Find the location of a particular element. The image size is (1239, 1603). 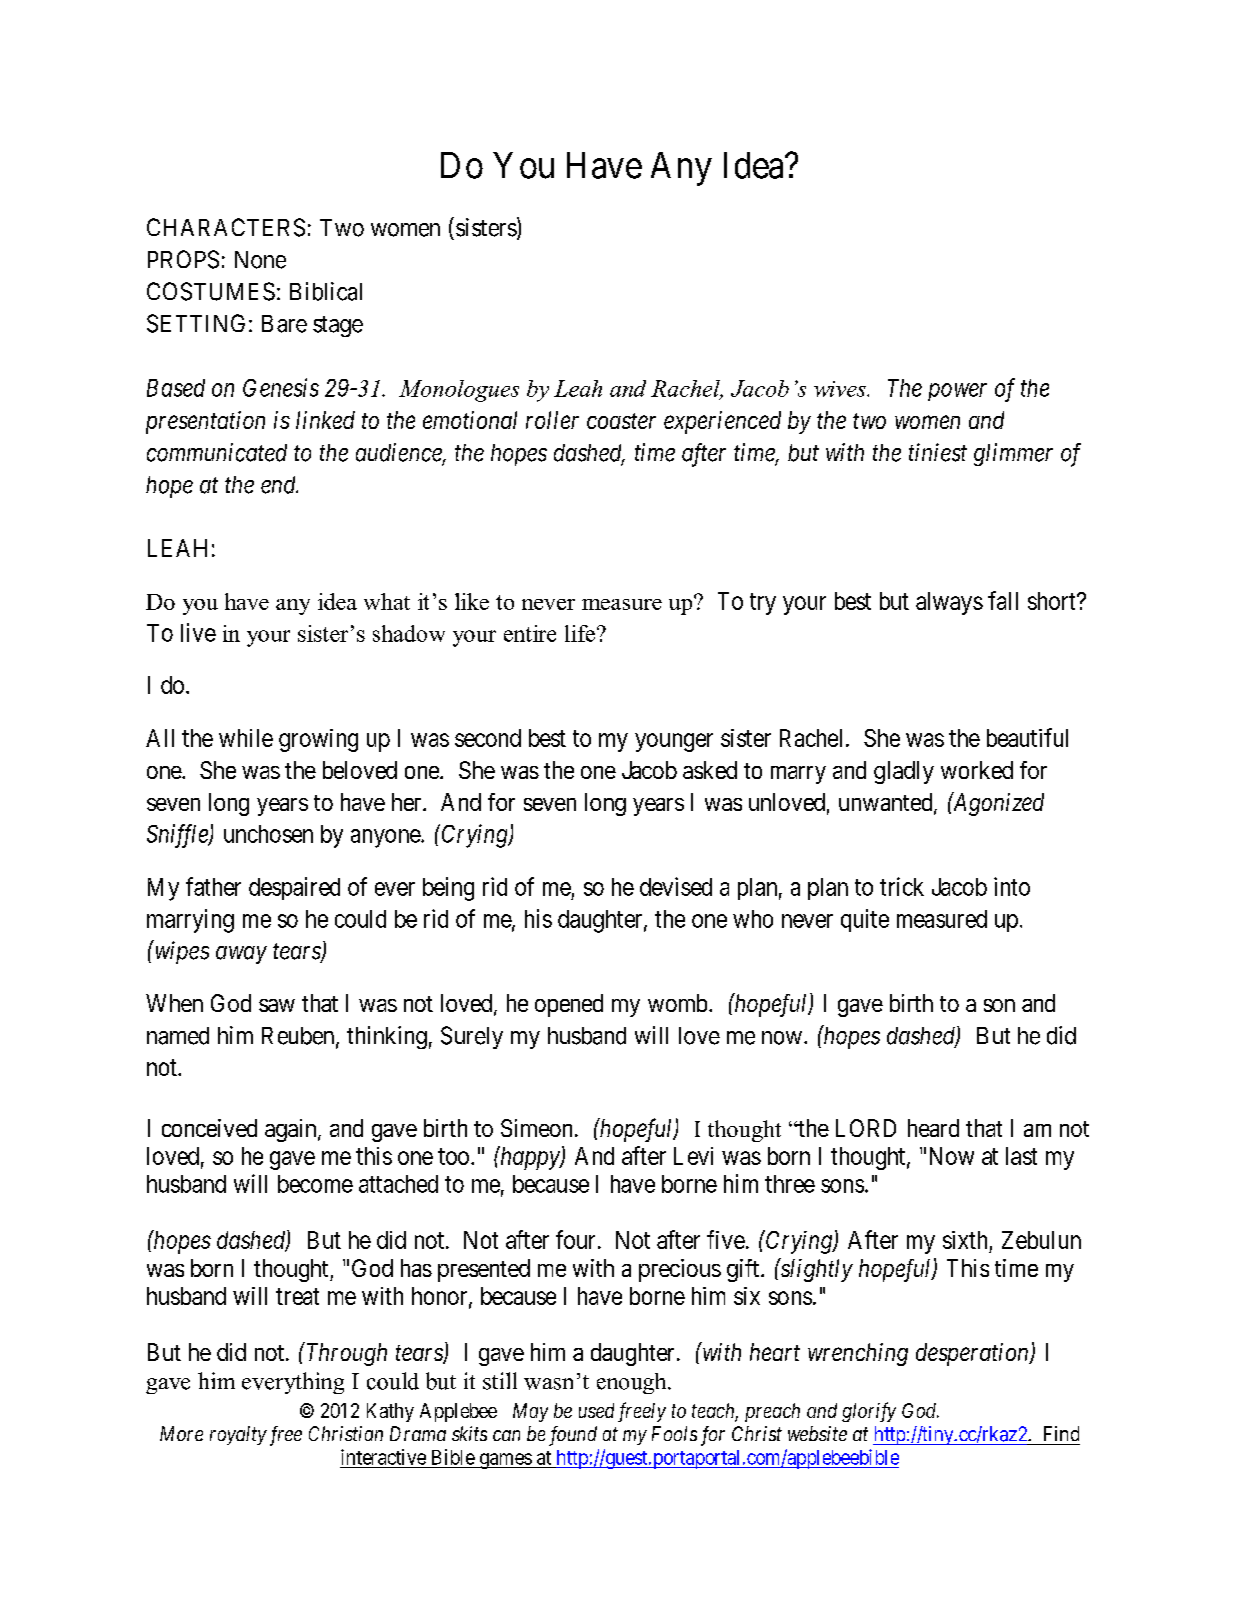

coaster is located at coordinates (621, 421).
